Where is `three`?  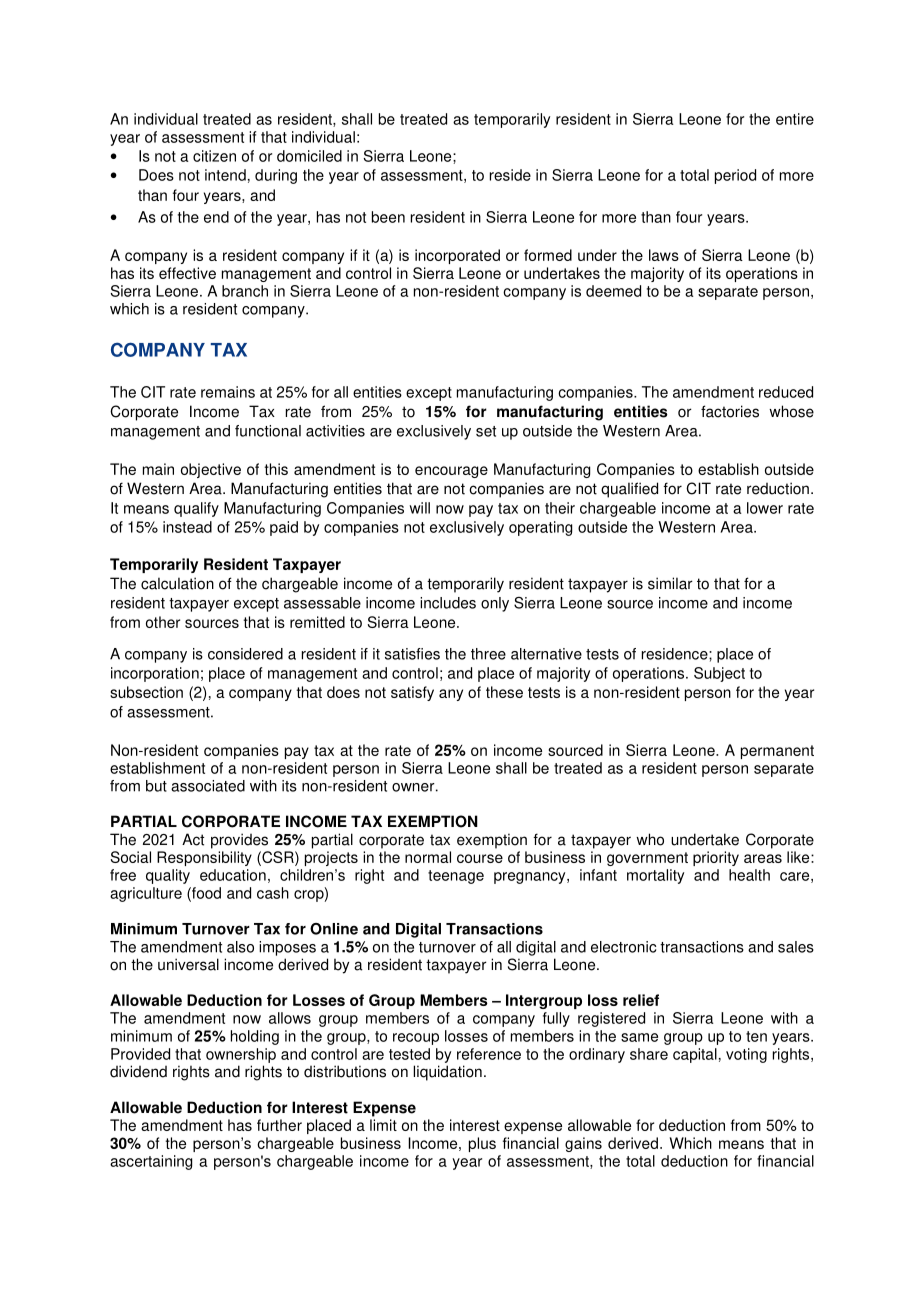
three is located at coordinates (488, 654).
